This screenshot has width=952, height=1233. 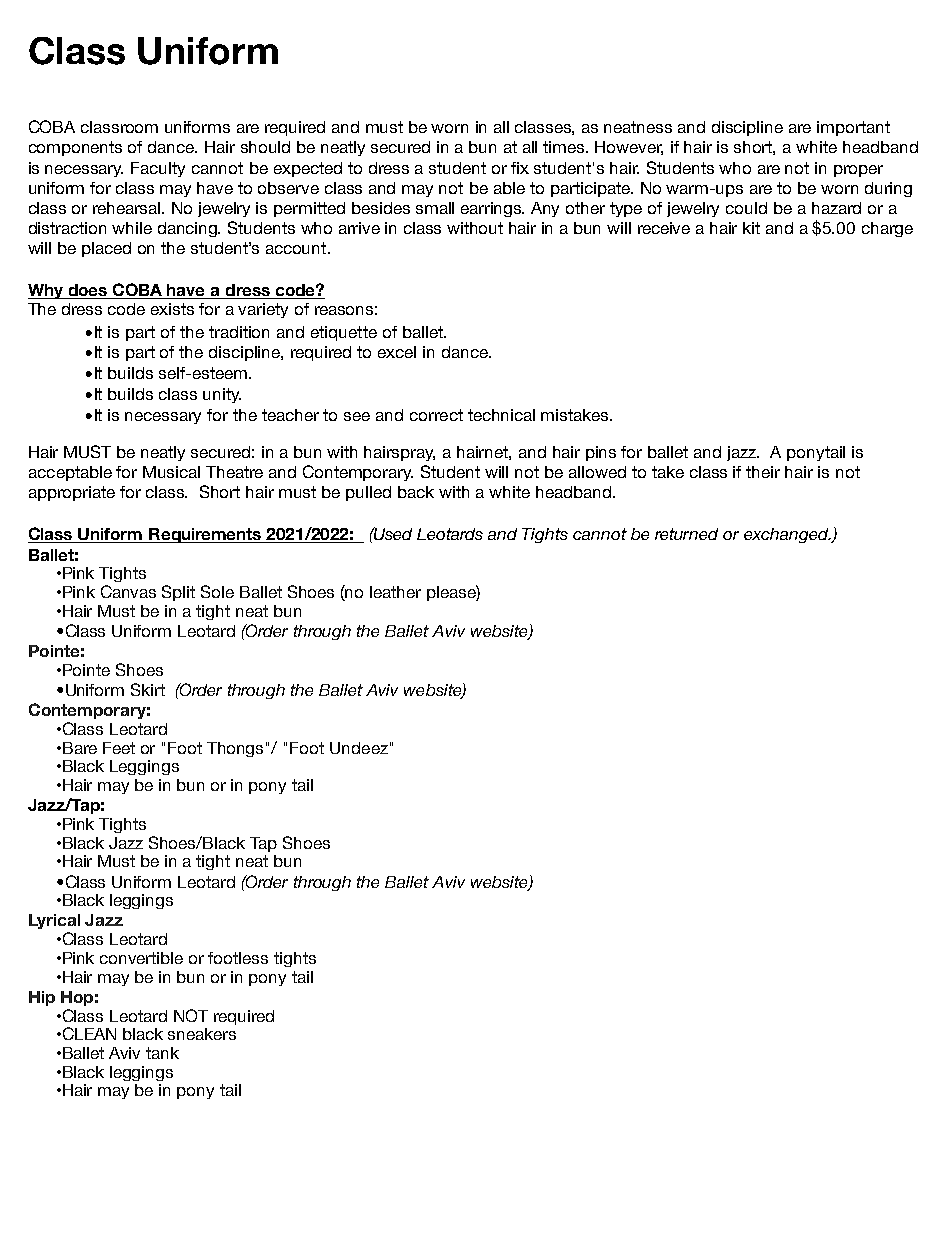 I want to click on tank, so click(x=162, y=1053).
